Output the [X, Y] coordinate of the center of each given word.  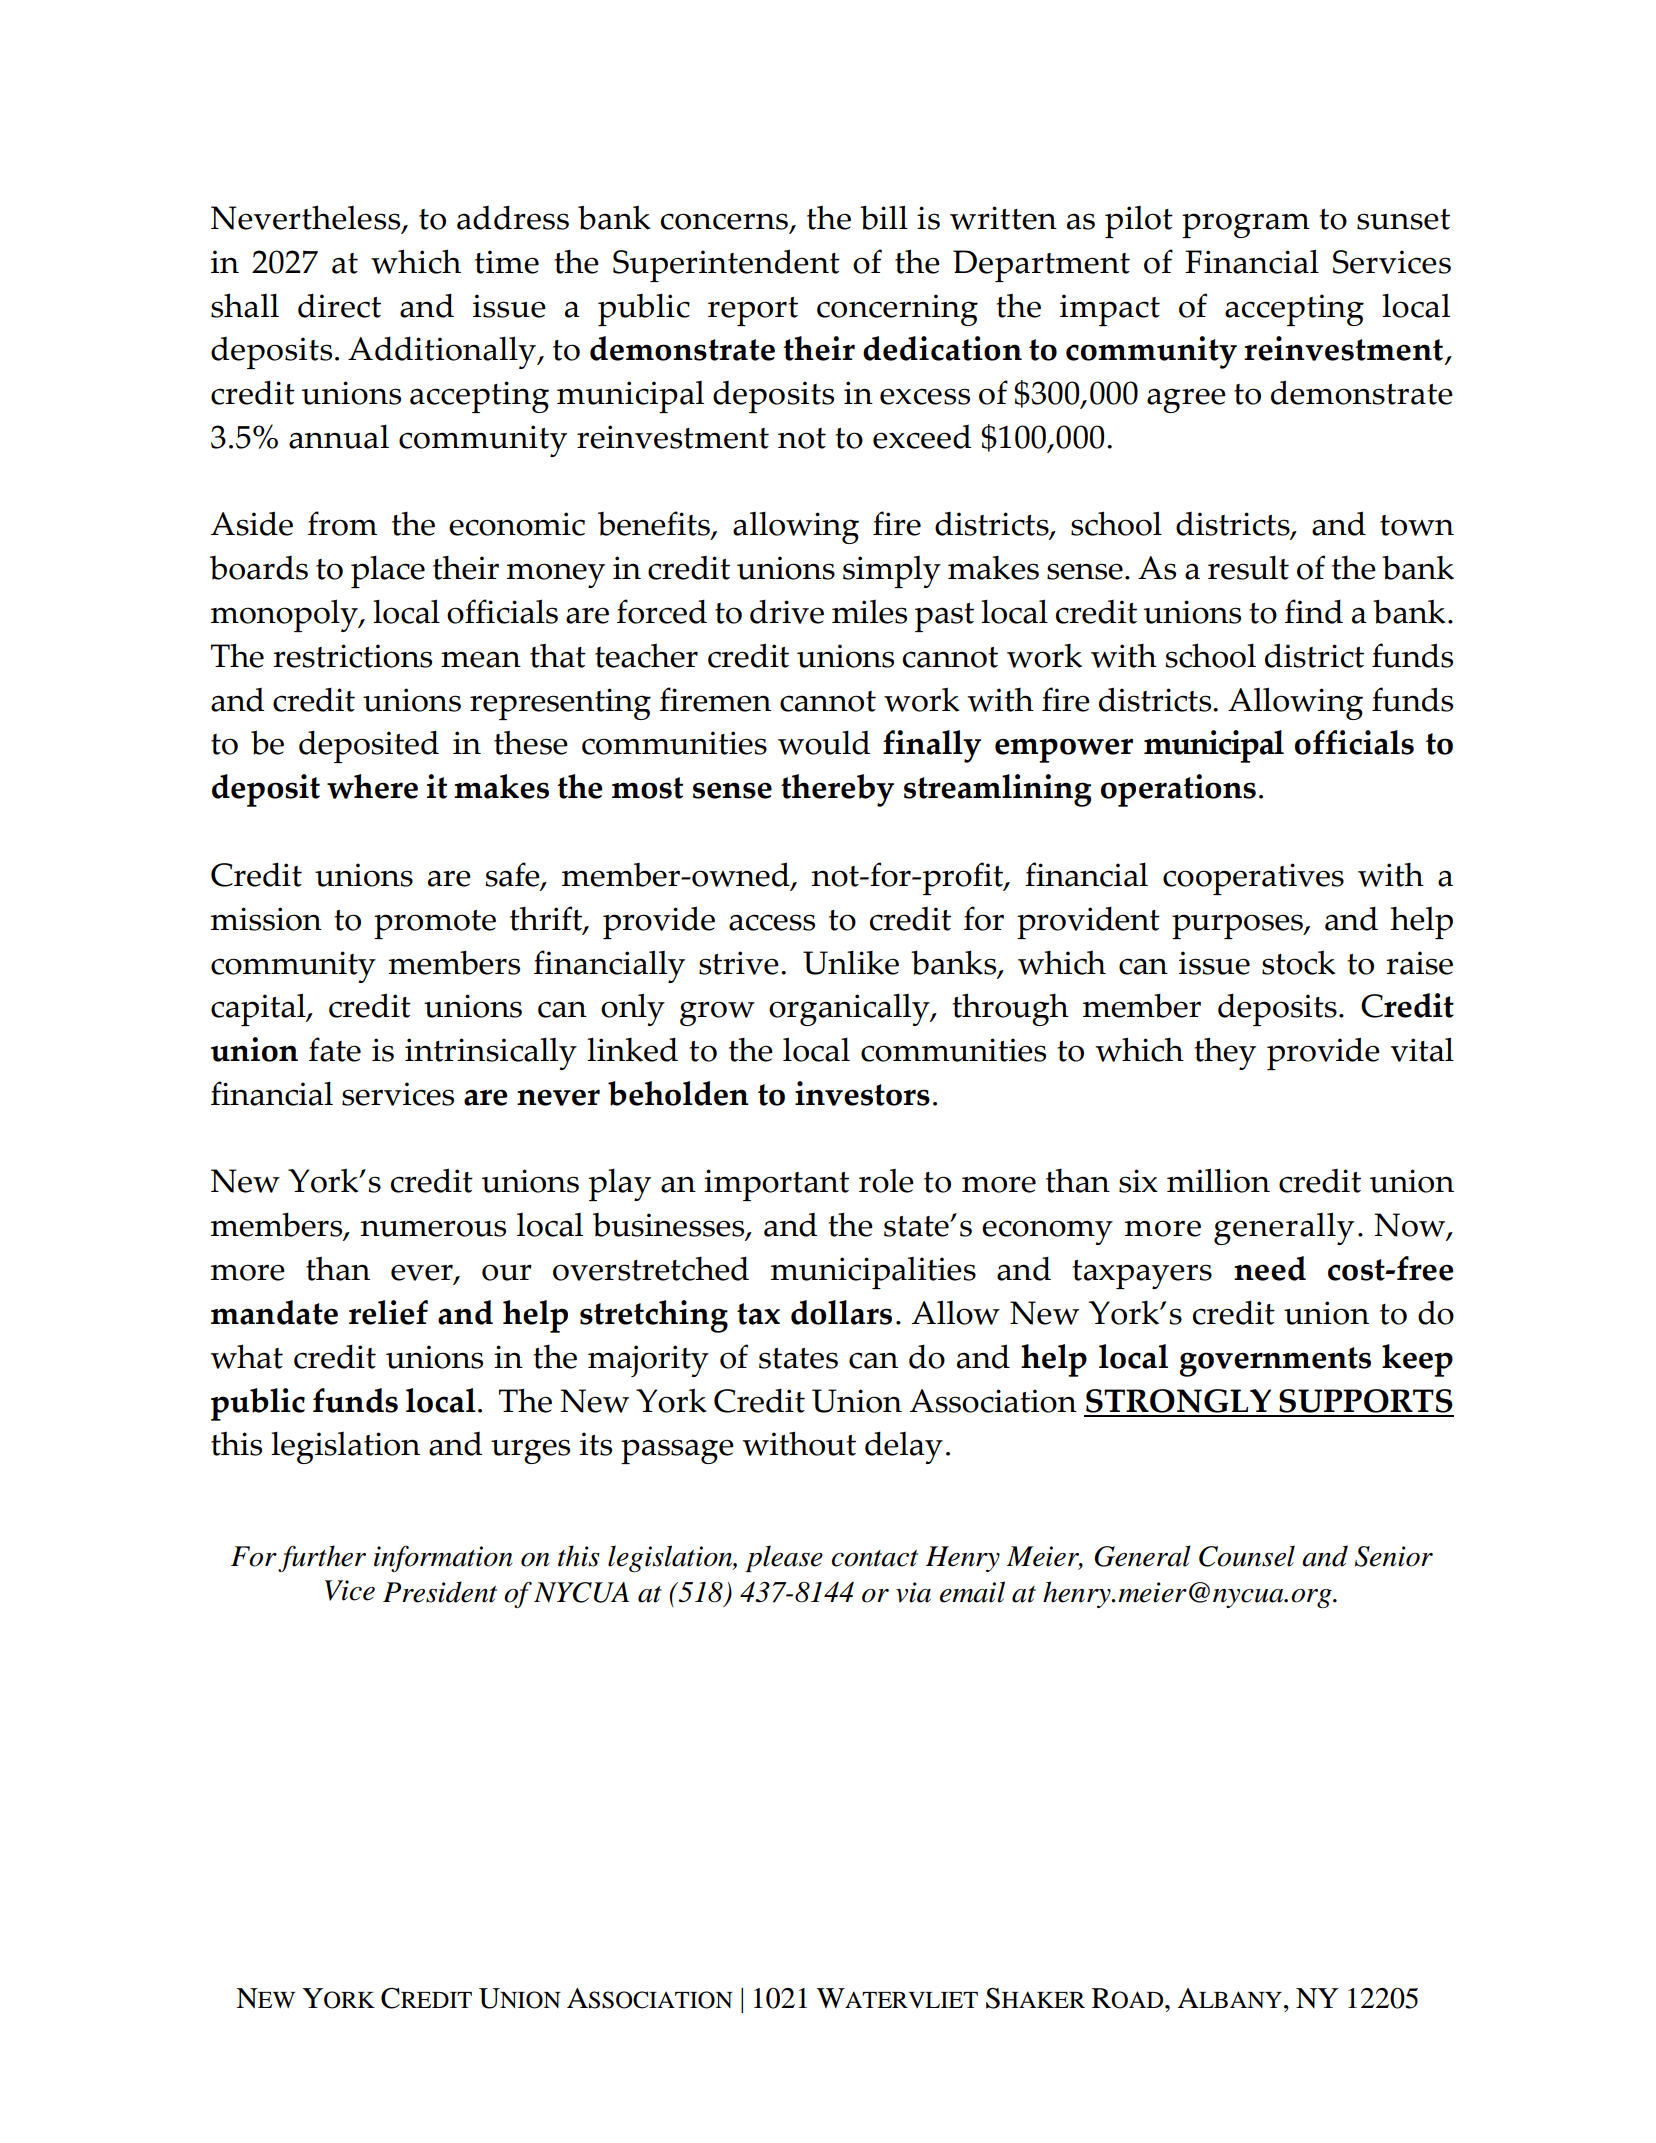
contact [874, 1558]
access [772, 922]
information [443, 1558]
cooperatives [1253, 879]
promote [435, 924]
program [1246, 225]
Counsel [1247, 1556]
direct [339, 305]
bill [884, 217]
